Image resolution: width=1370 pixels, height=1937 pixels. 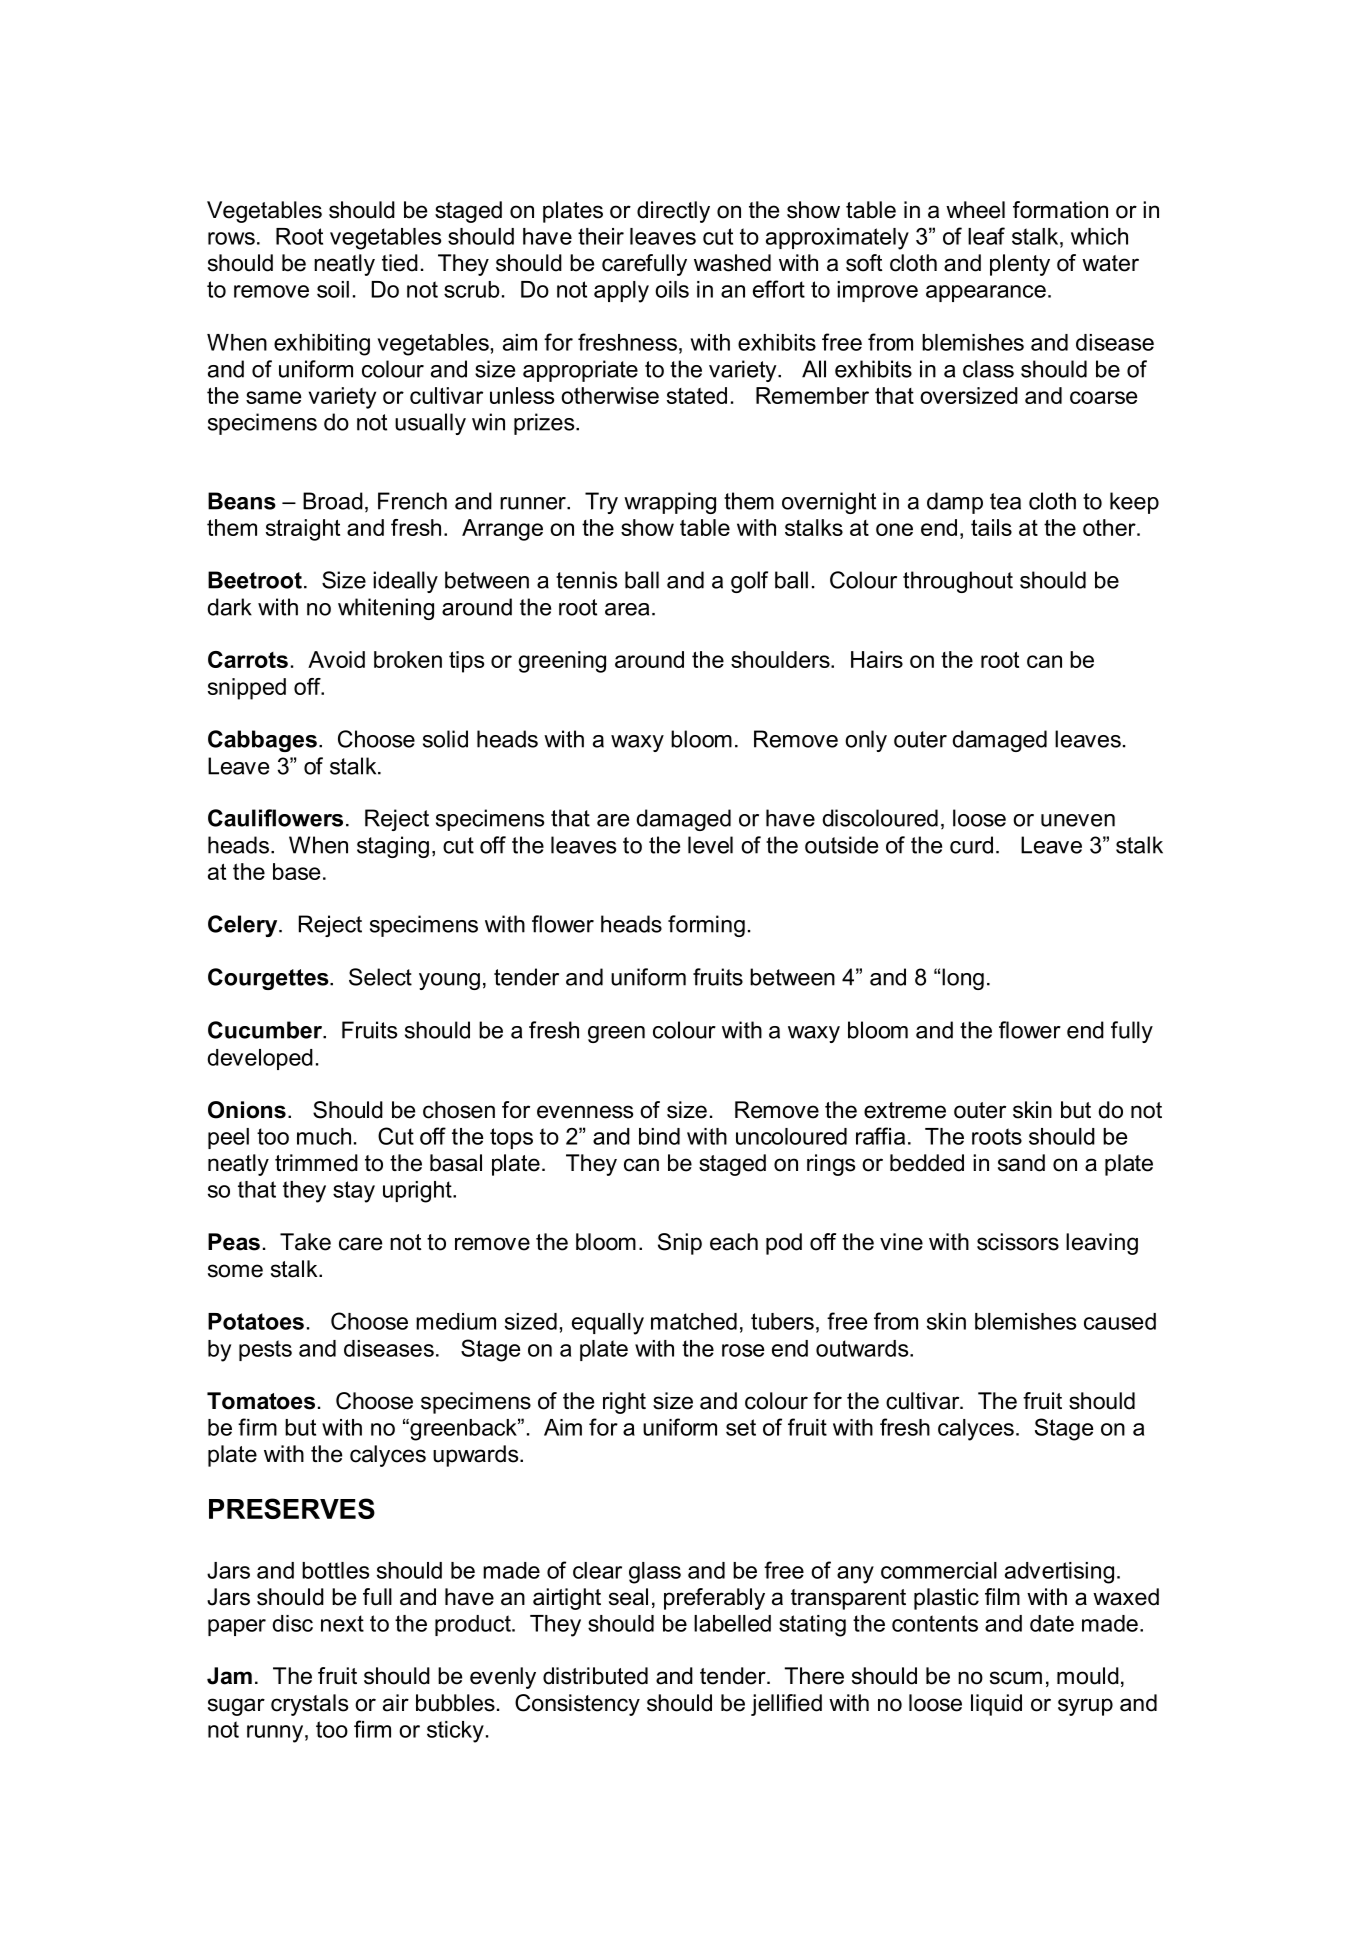 What do you see at coordinates (1016, 1678) in the screenshot?
I see `scum` at bounding box center [1016, 1678].
